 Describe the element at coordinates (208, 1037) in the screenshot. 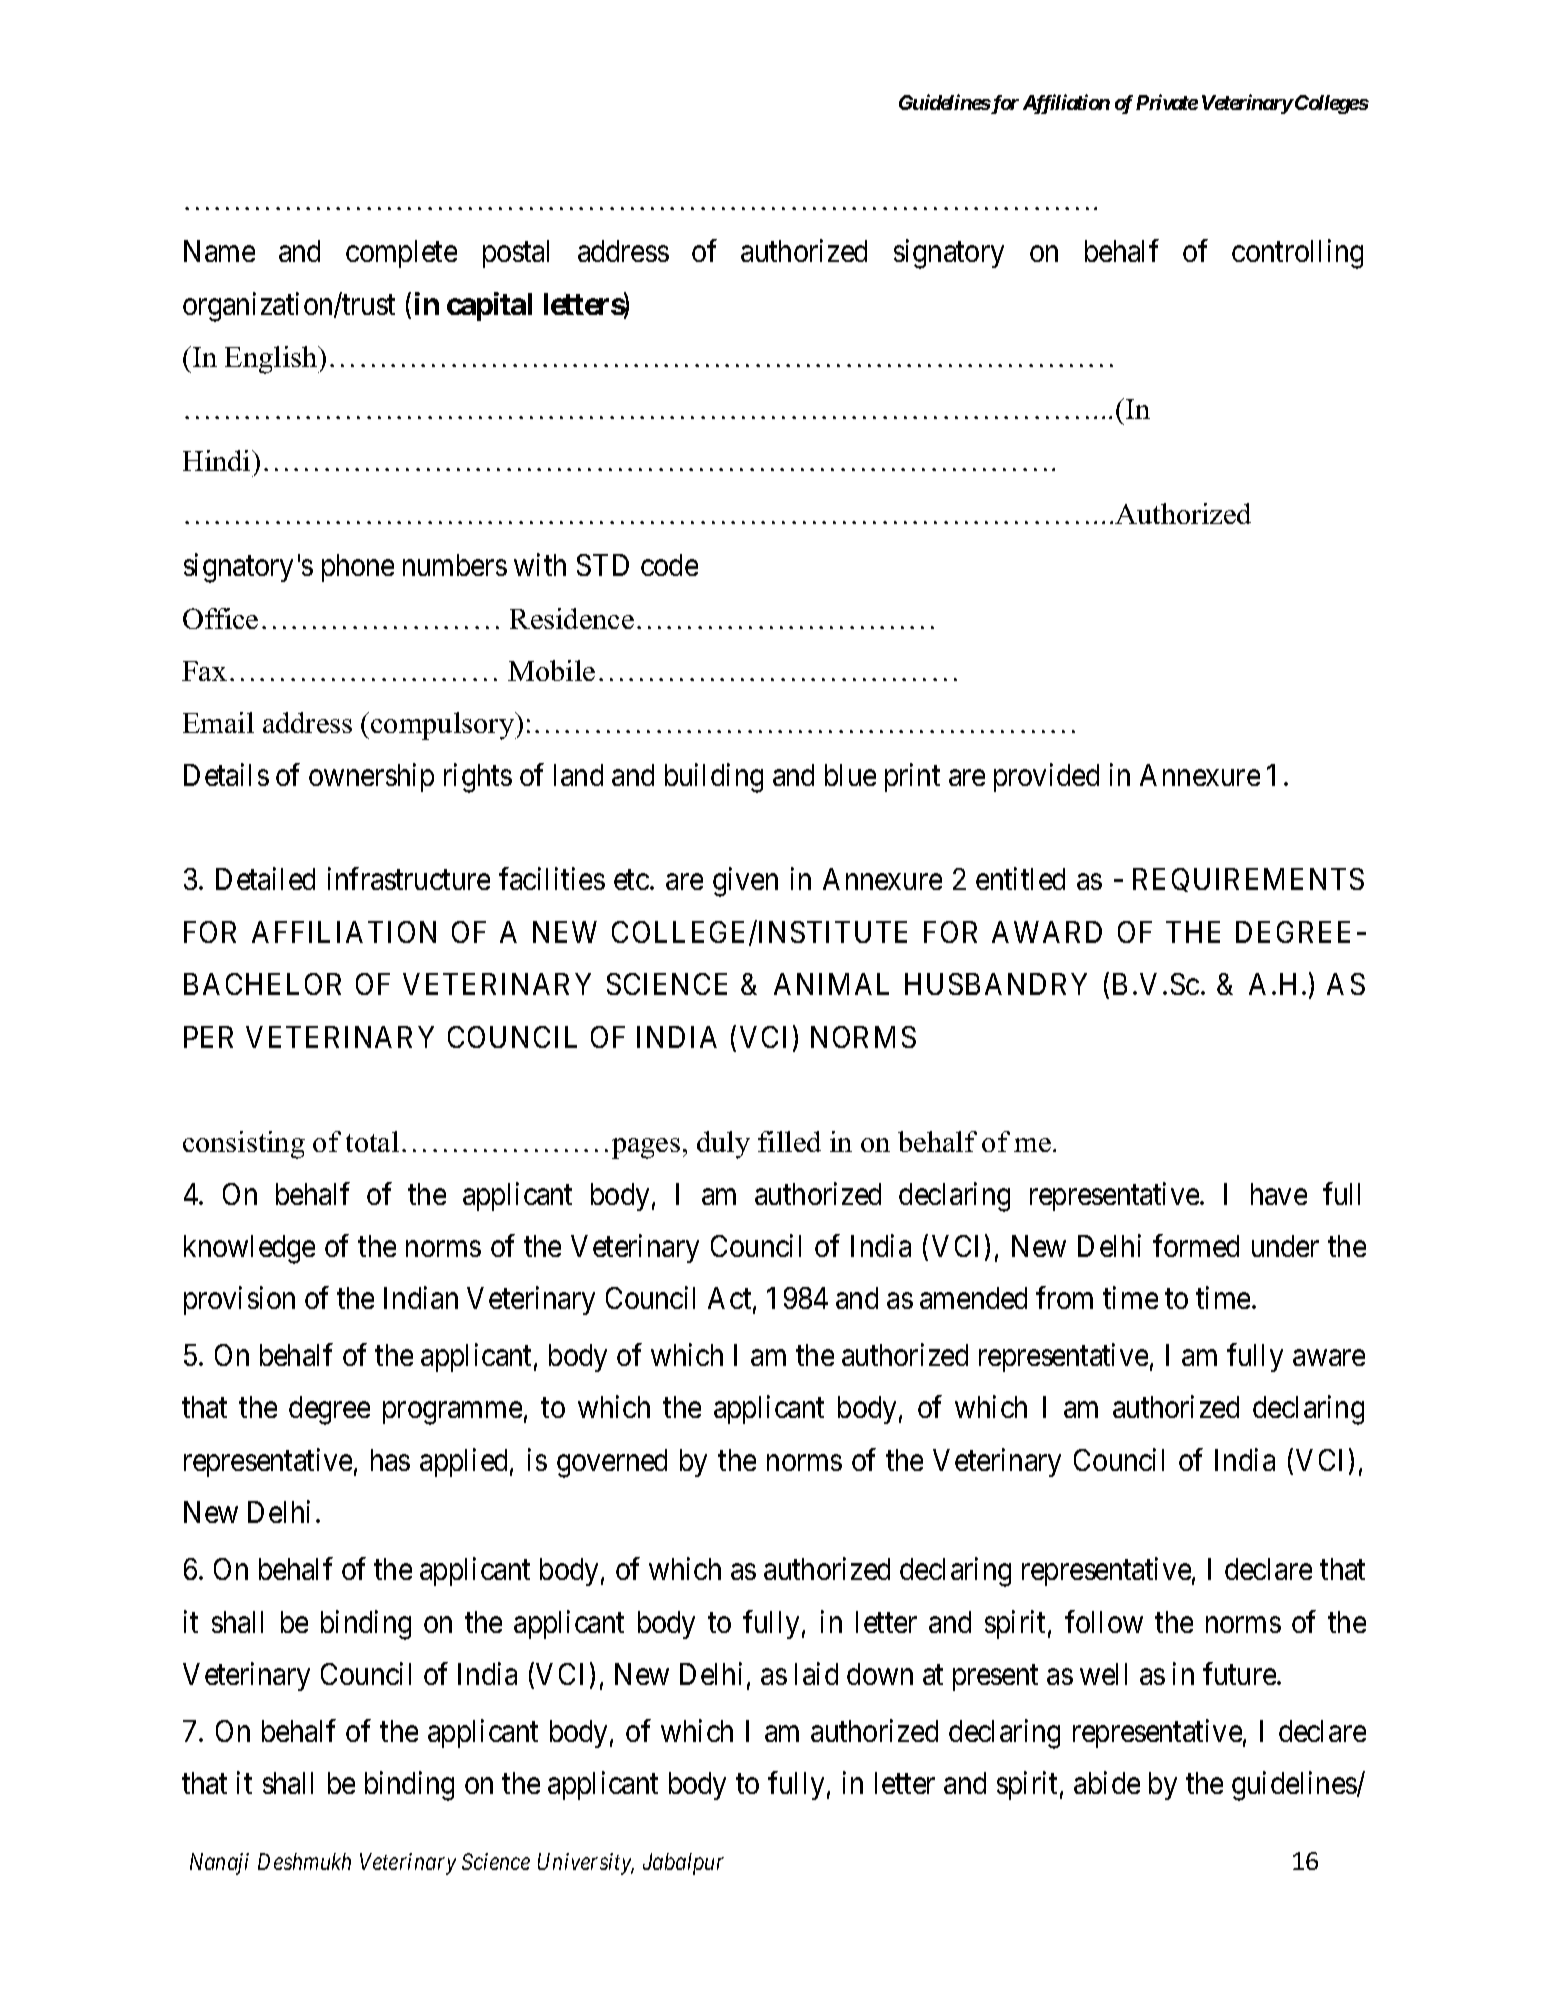

I see `PER` at that location.
